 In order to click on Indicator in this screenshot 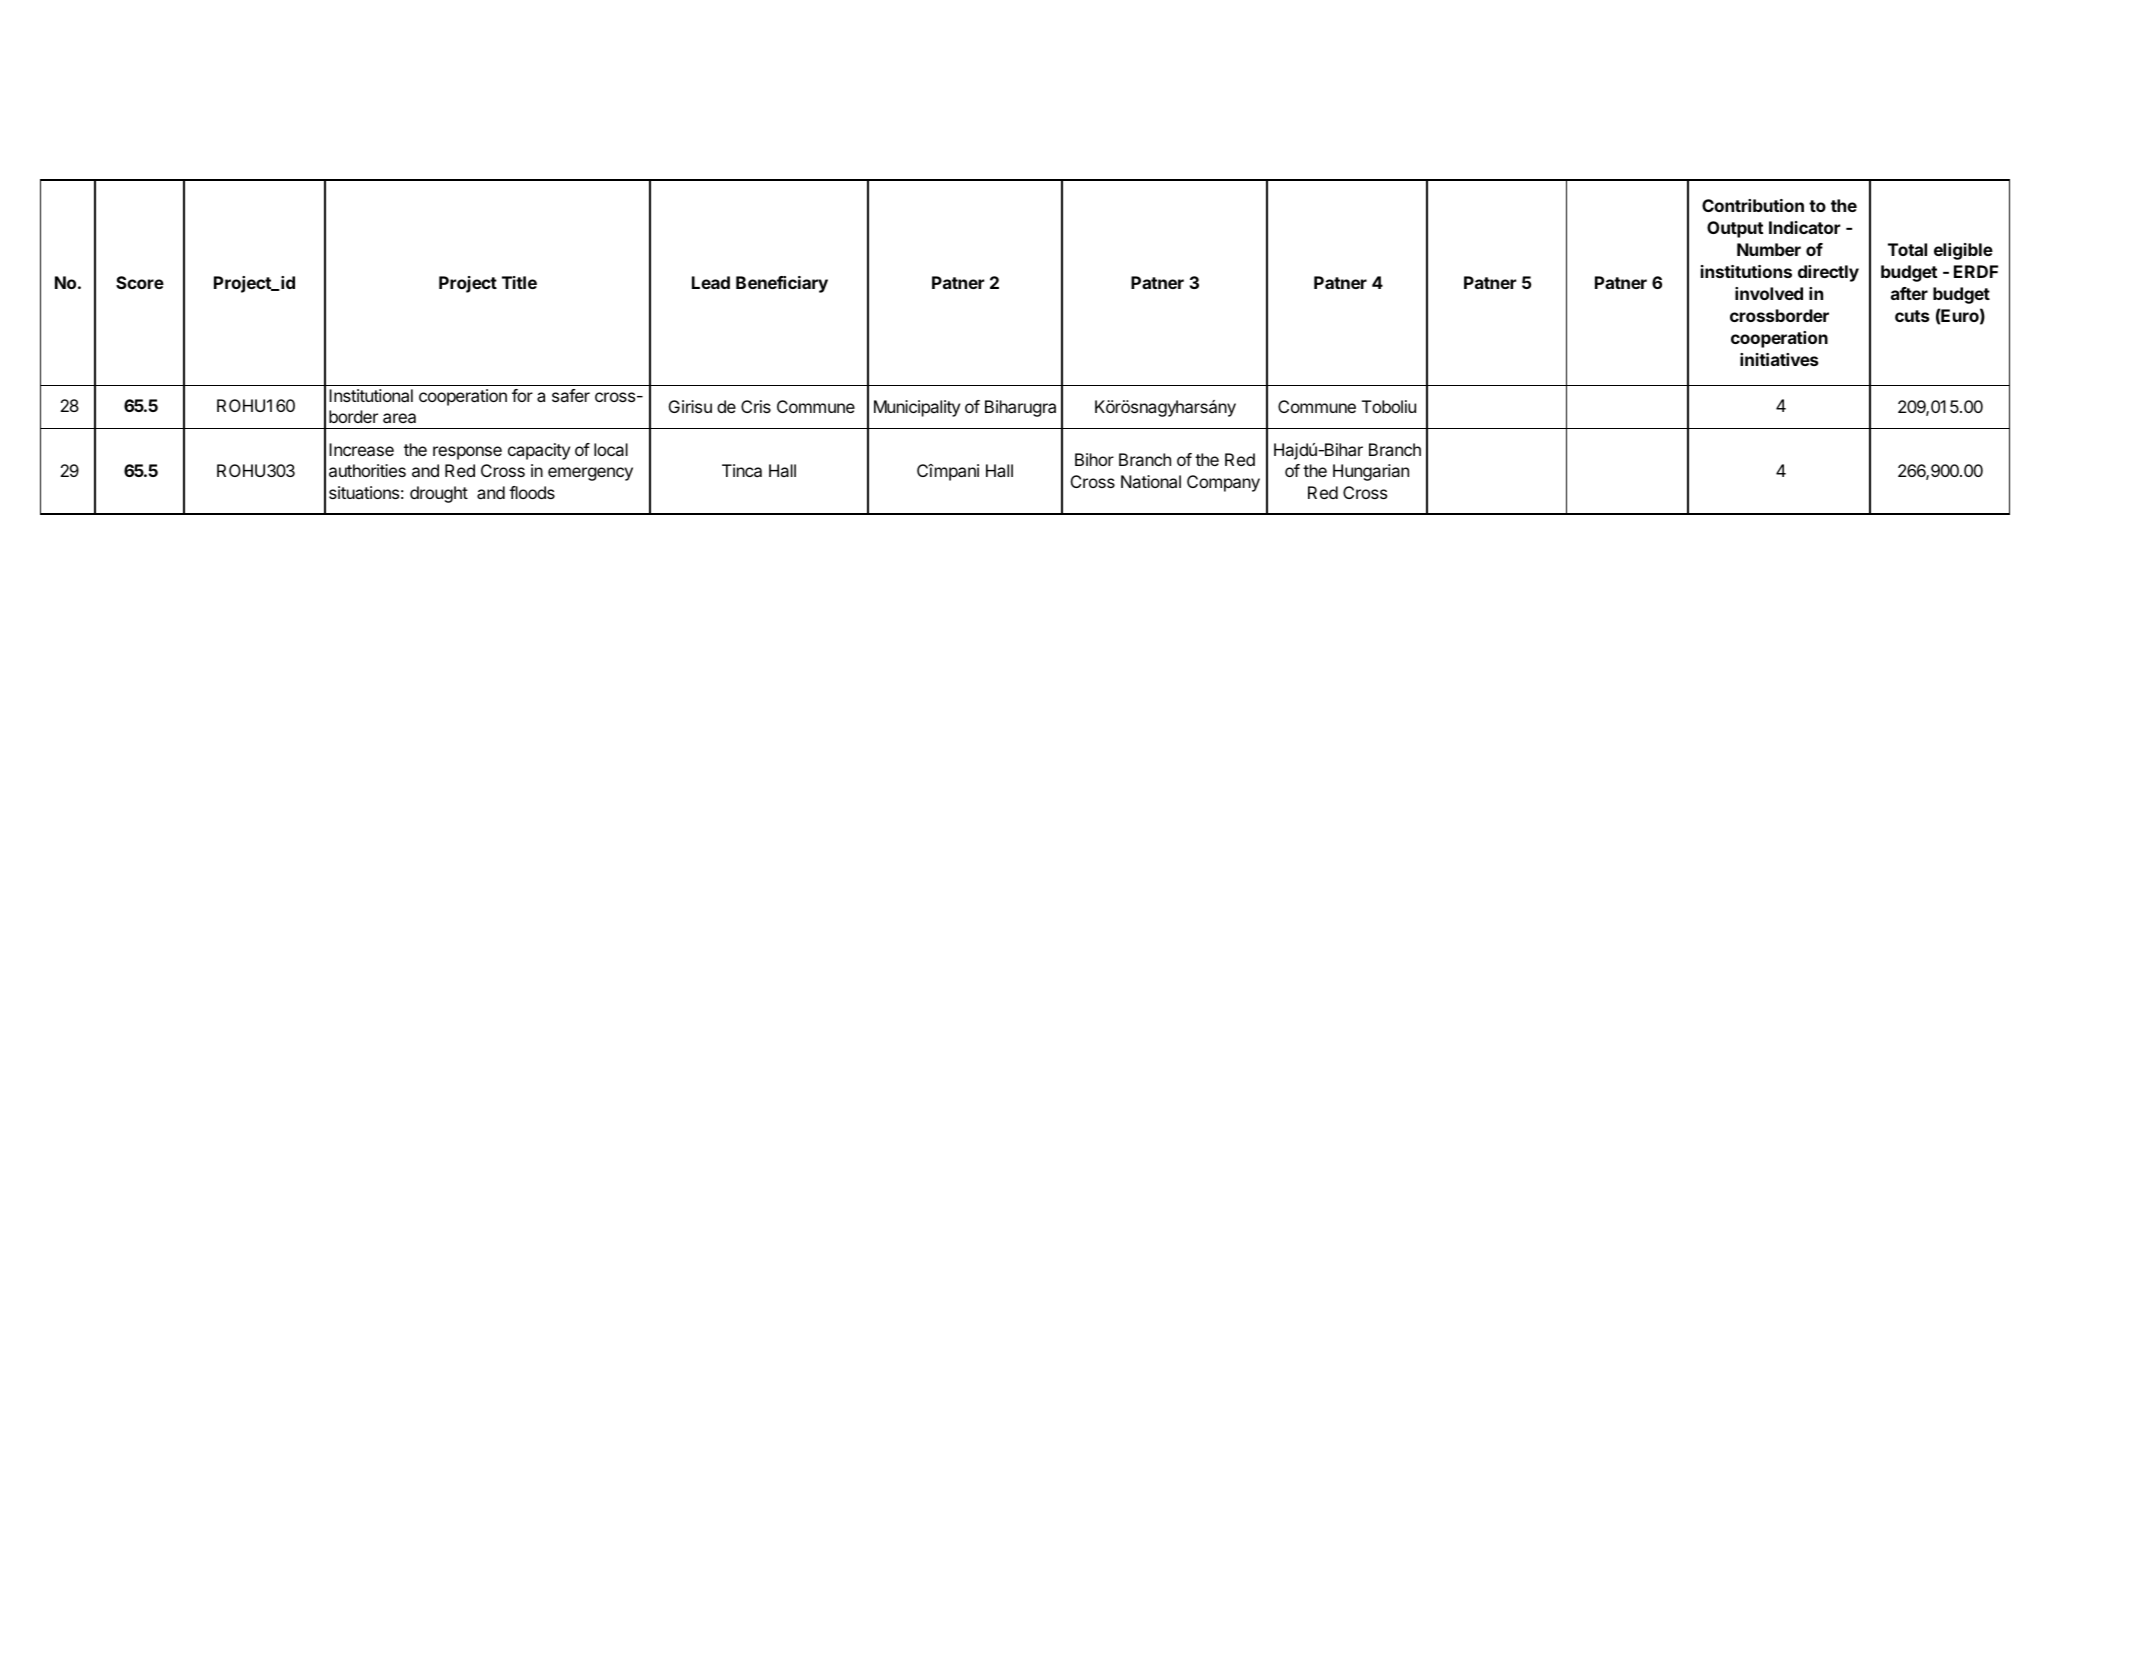, I will do `click(1805, 227)`.
